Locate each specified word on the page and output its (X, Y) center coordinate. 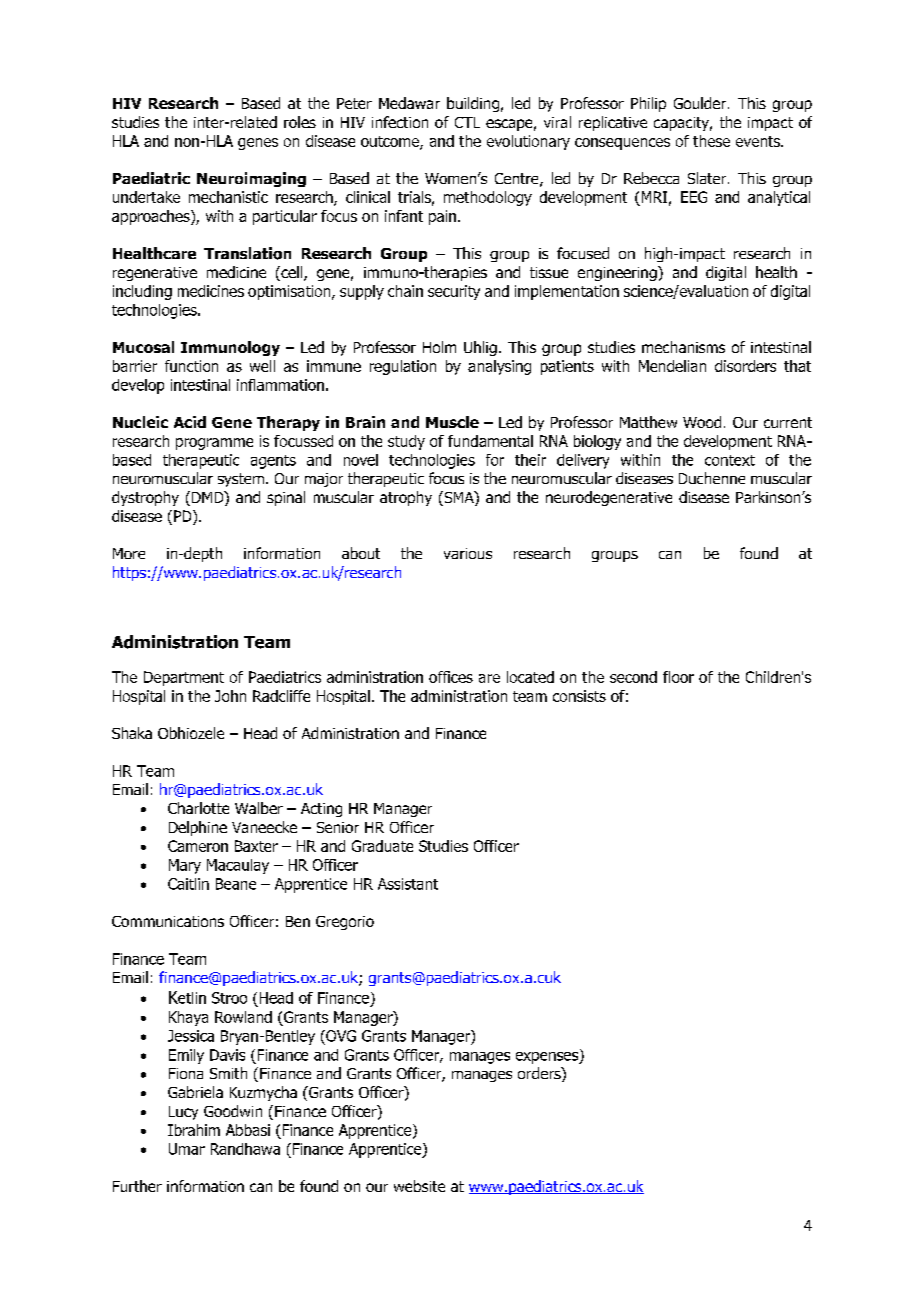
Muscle (452, 422)
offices (451, 677)
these (711, 141)
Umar (187, 1149)
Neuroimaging (251, 179)
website (419, 1186)
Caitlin (188, 884)
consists (579, 696)
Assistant (408, 884)
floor (678, 677)
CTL (467, 122)
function (191, 366)
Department (184, 678)
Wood (702, 422)
